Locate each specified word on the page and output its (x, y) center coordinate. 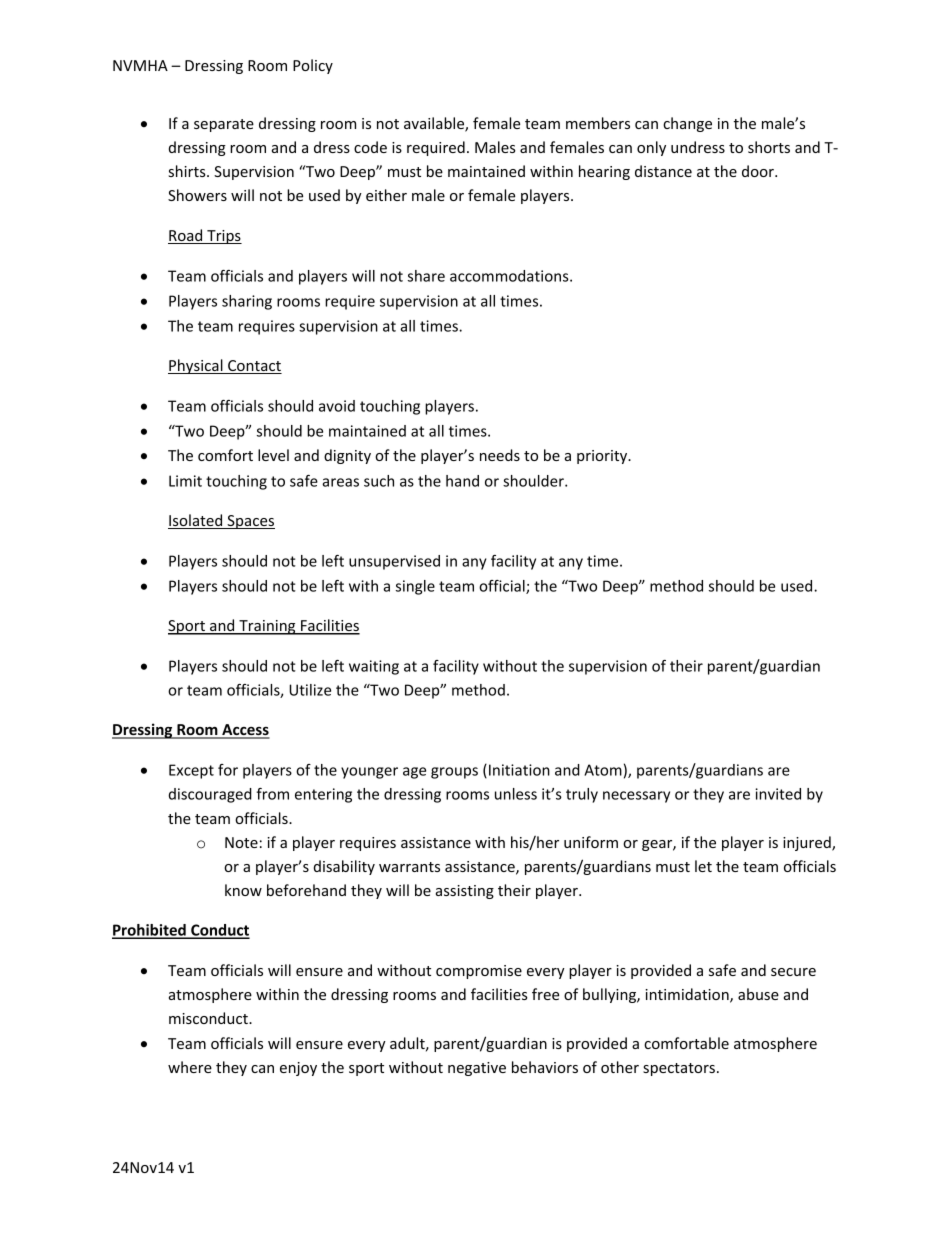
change (687, 124)
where (190, 1067)
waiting (374, 667)
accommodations (510, 276)
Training (267, 627)
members (598, 123)
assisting (465, 892)
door (759, 171)
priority (603, 457)
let (703, 866)
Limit (185, 481)
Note (241, 842)
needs (500, 455)
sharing (247, 302)
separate (224, 125)
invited (778, 794)
